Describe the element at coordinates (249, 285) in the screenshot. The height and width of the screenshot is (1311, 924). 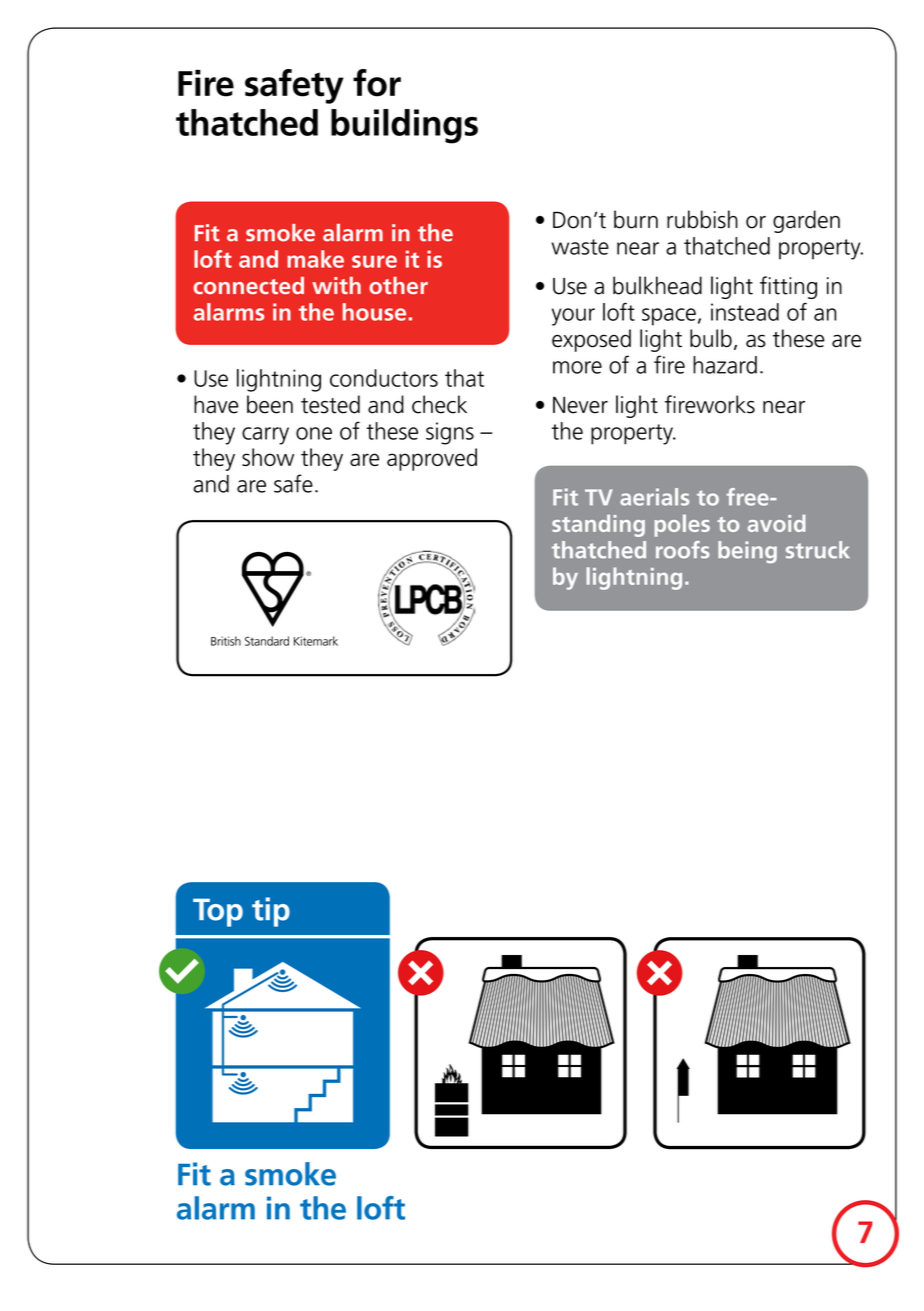
I see `connected` at that location.
